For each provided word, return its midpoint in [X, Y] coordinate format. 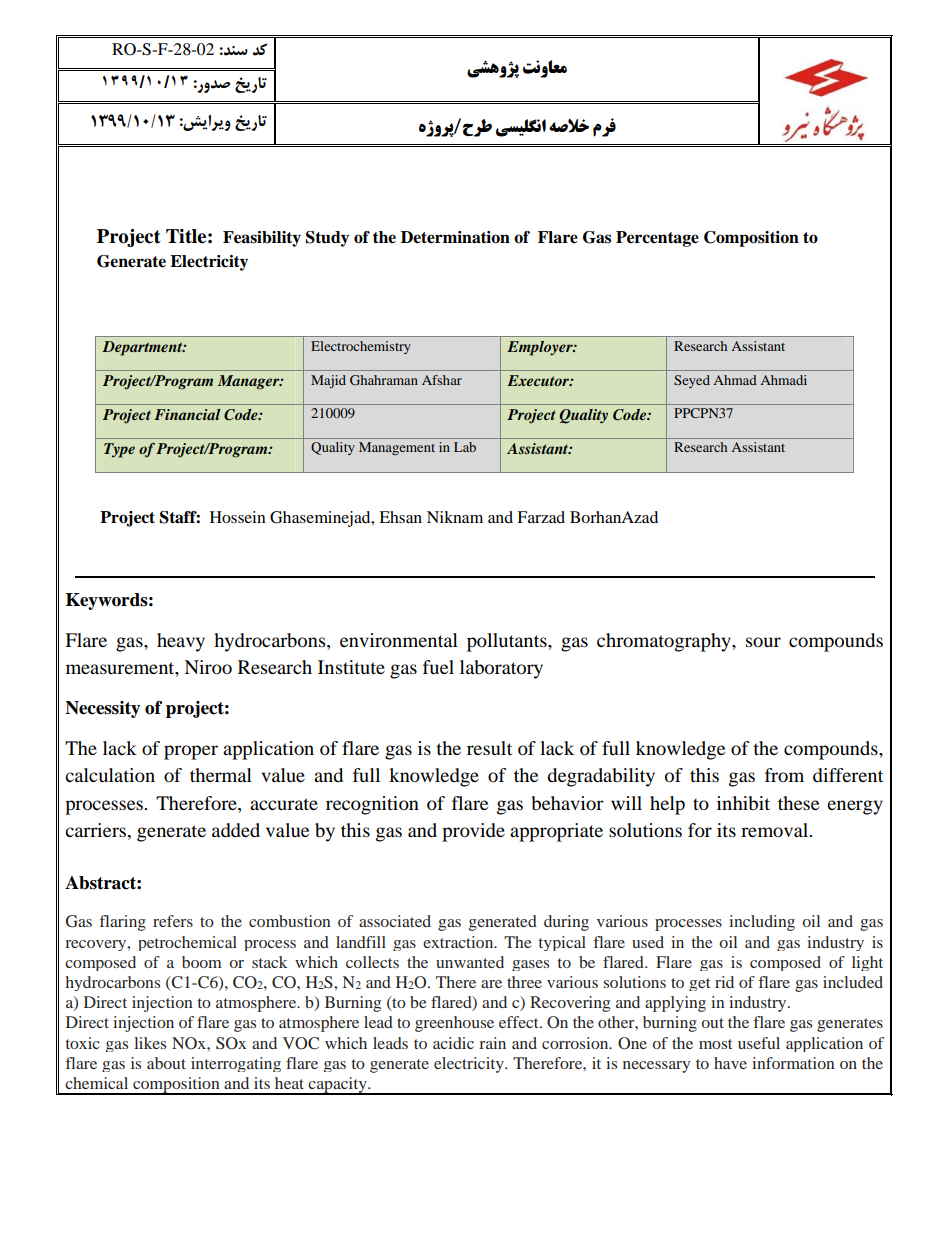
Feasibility [262, 239]
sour [763, 642]
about [166, 1063]
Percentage [657, 239]
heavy [181, 642]
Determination [455, 237]
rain [492, 1043]
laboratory [501, 669]
